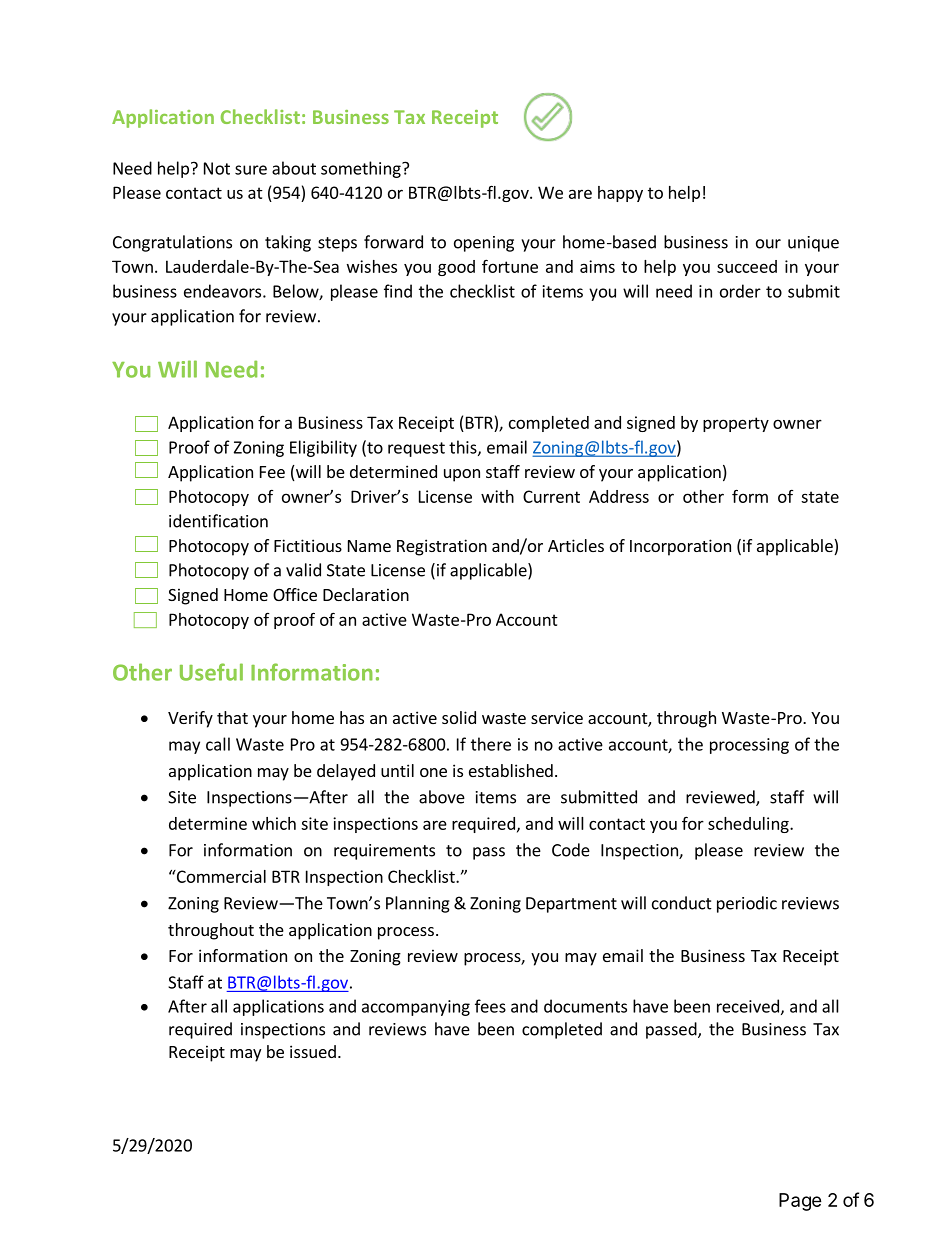  Describe the element at coordinates (459, 717) in the document. I see `solid` at that location.
